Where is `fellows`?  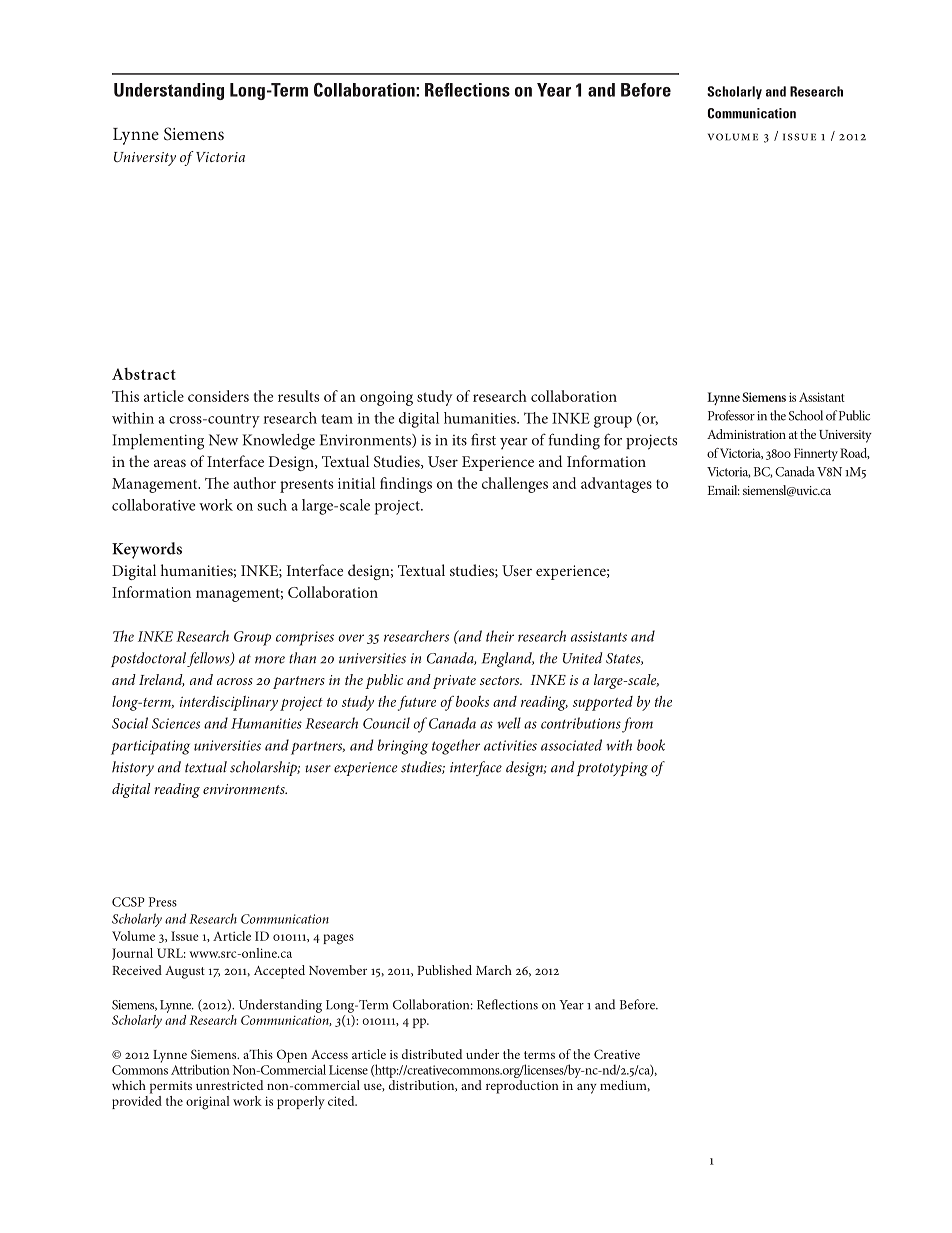 fellows is located at coordinates (209, 659).
